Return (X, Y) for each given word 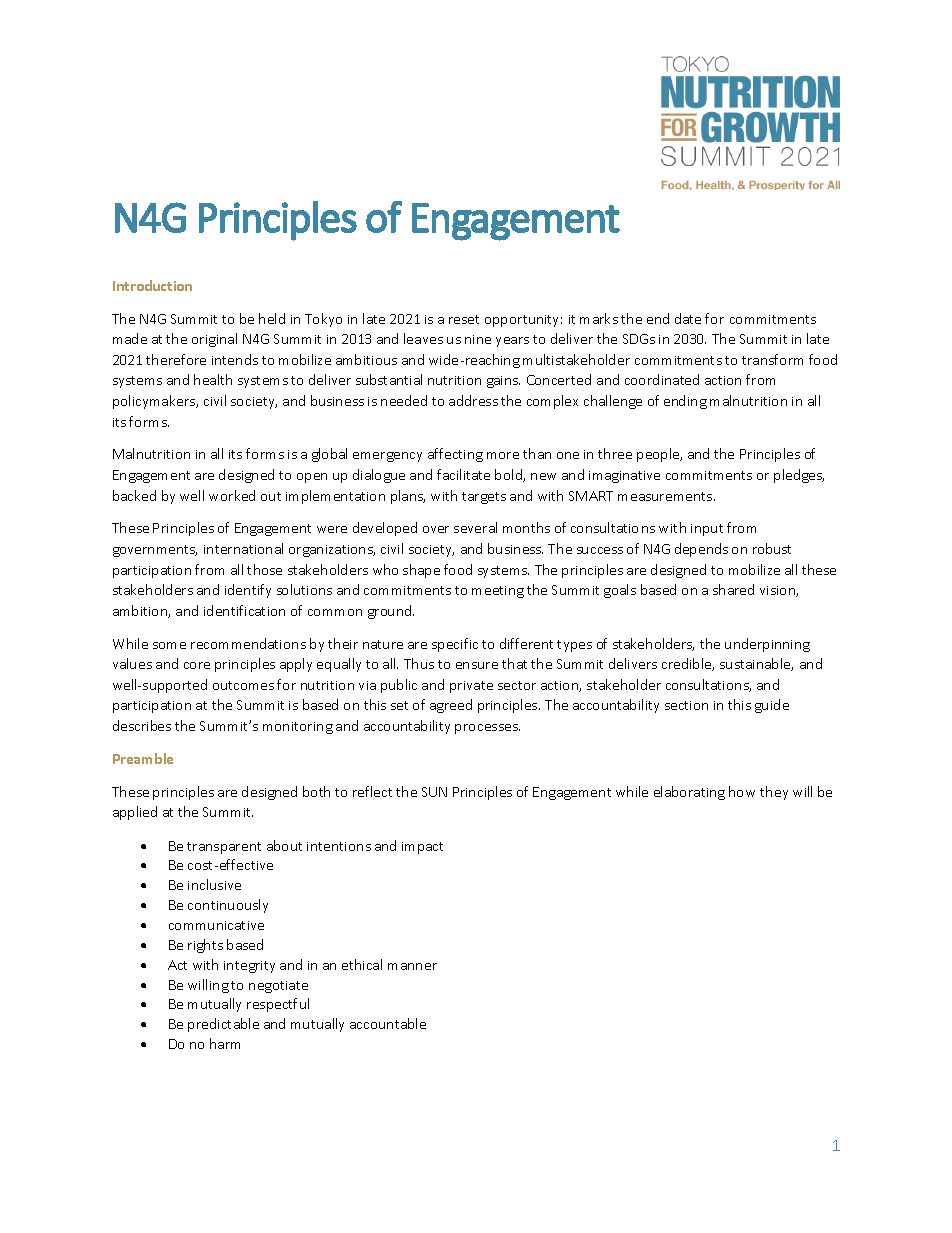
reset (464, 319)
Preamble (143, 758)
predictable (223, 1025)
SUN (434, 792)
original (214, 340)
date (688, 318)
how (742, 791)
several (475, 527)
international (243, 548)
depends (701, 550)
